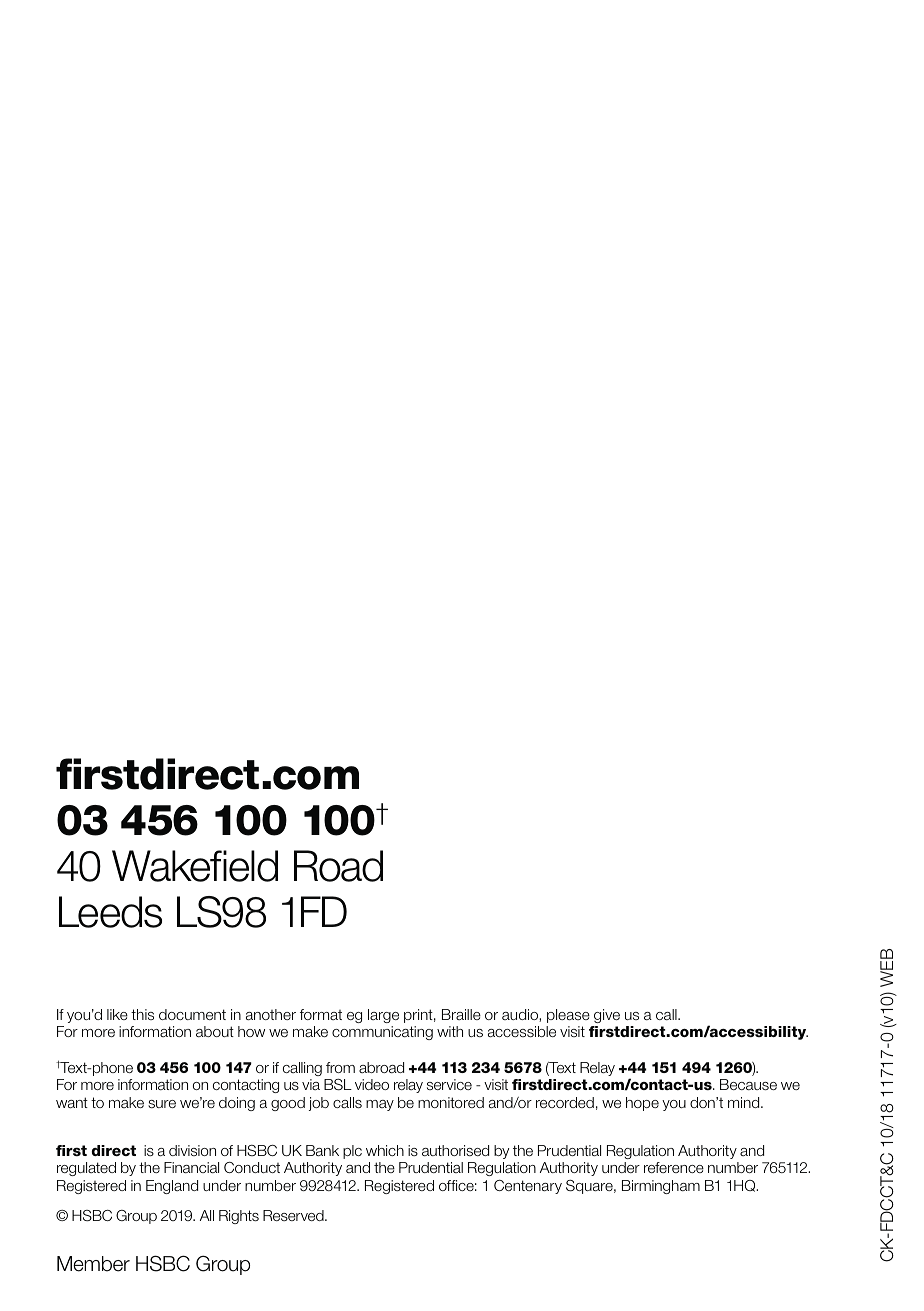 This document has height=1311, width=924. What do you see at coordinates (607, 1016) in the document?
I see `give` at bounding box center [607, 1016].
